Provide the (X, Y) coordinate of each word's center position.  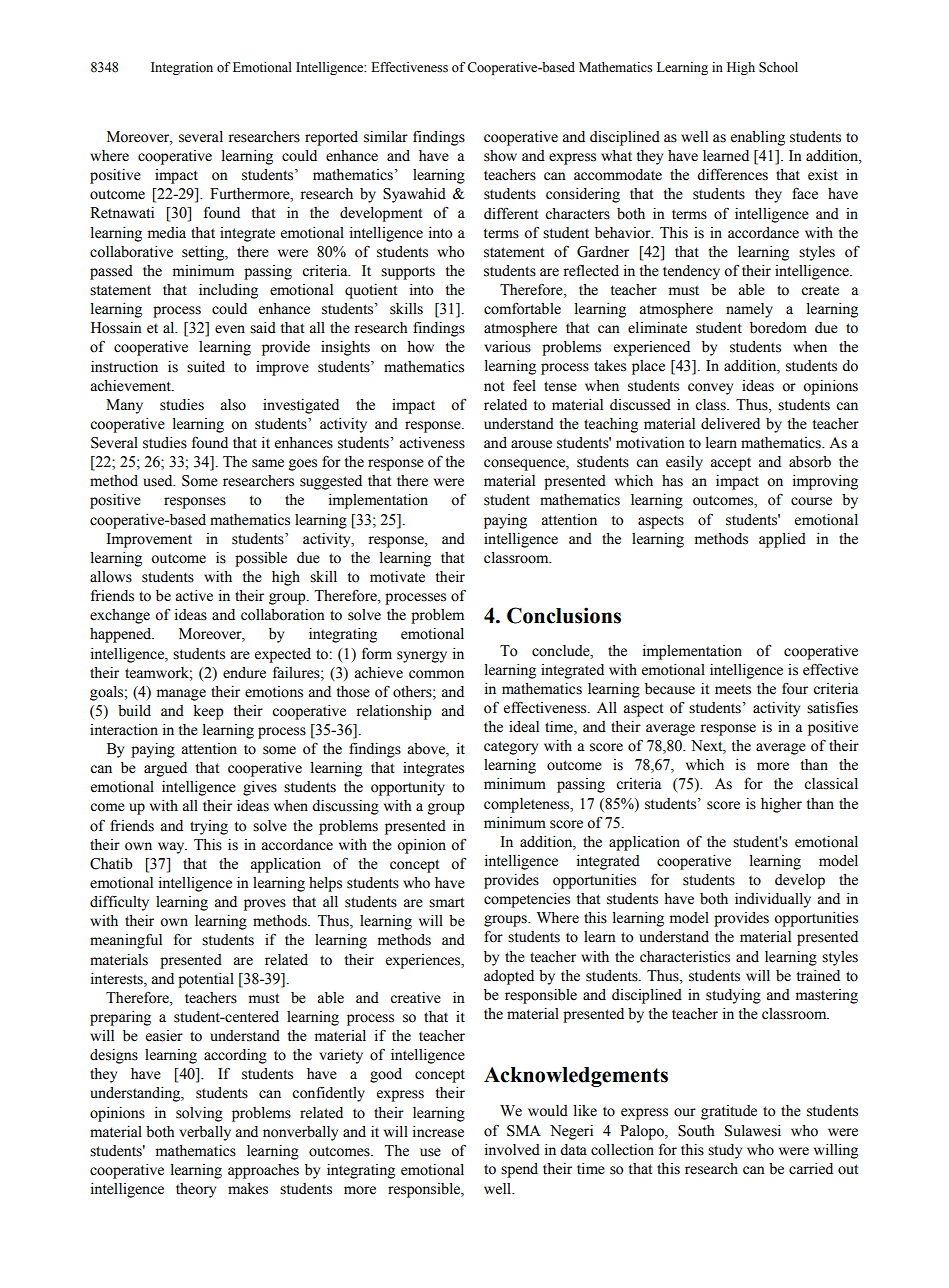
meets (733, 689)
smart (446, 902)
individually (773, 900)
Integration (182, 68)
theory (196, 1190)
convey (710, 389)
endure (244, 673)
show (500, 156)
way (172, 848)
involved (512, 1150)
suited (206, 367)
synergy (422, 657)
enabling (758, 138)
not (494, 386)
